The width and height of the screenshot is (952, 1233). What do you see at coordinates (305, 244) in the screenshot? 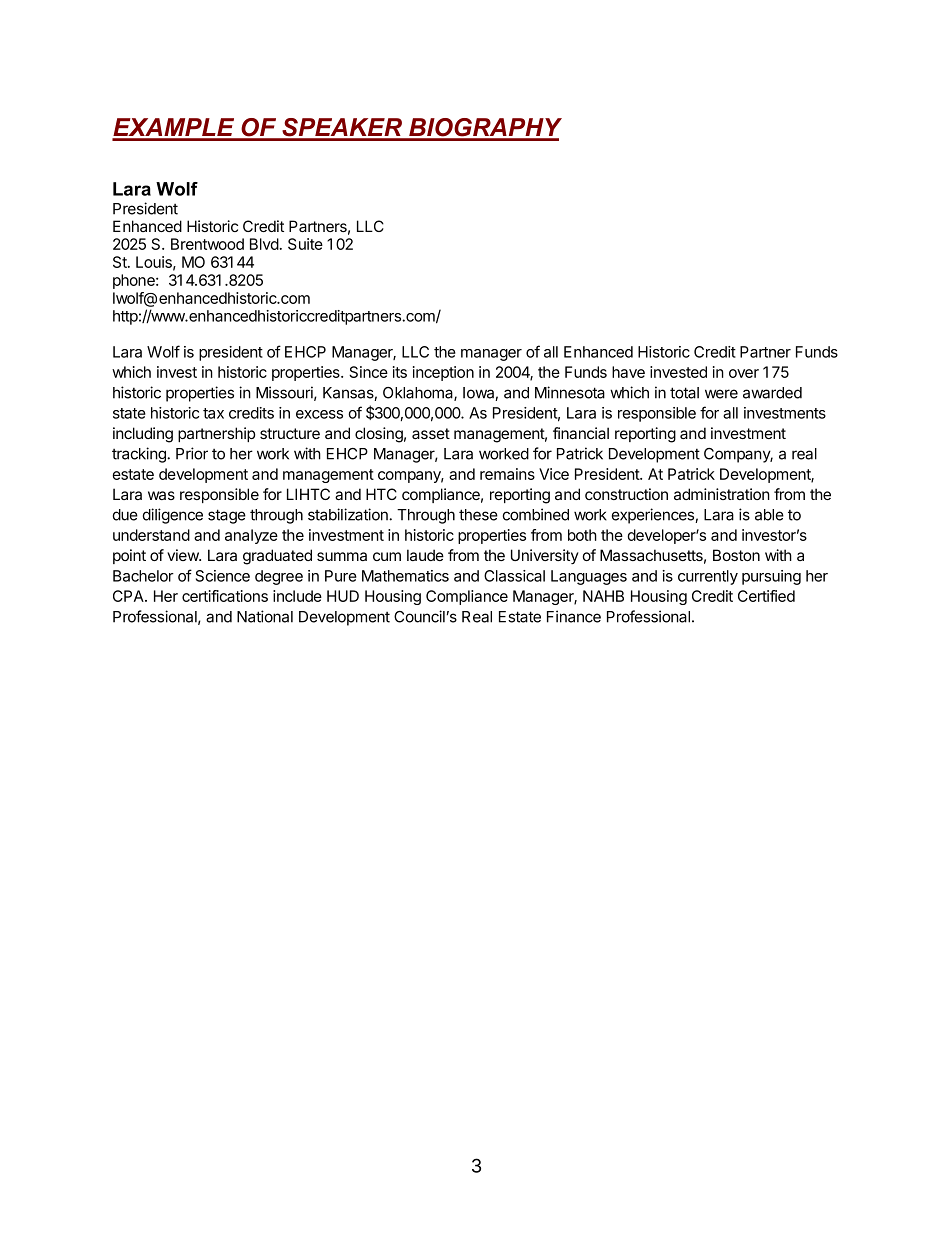
I see `Suite` at bounding box center [305, 244].
